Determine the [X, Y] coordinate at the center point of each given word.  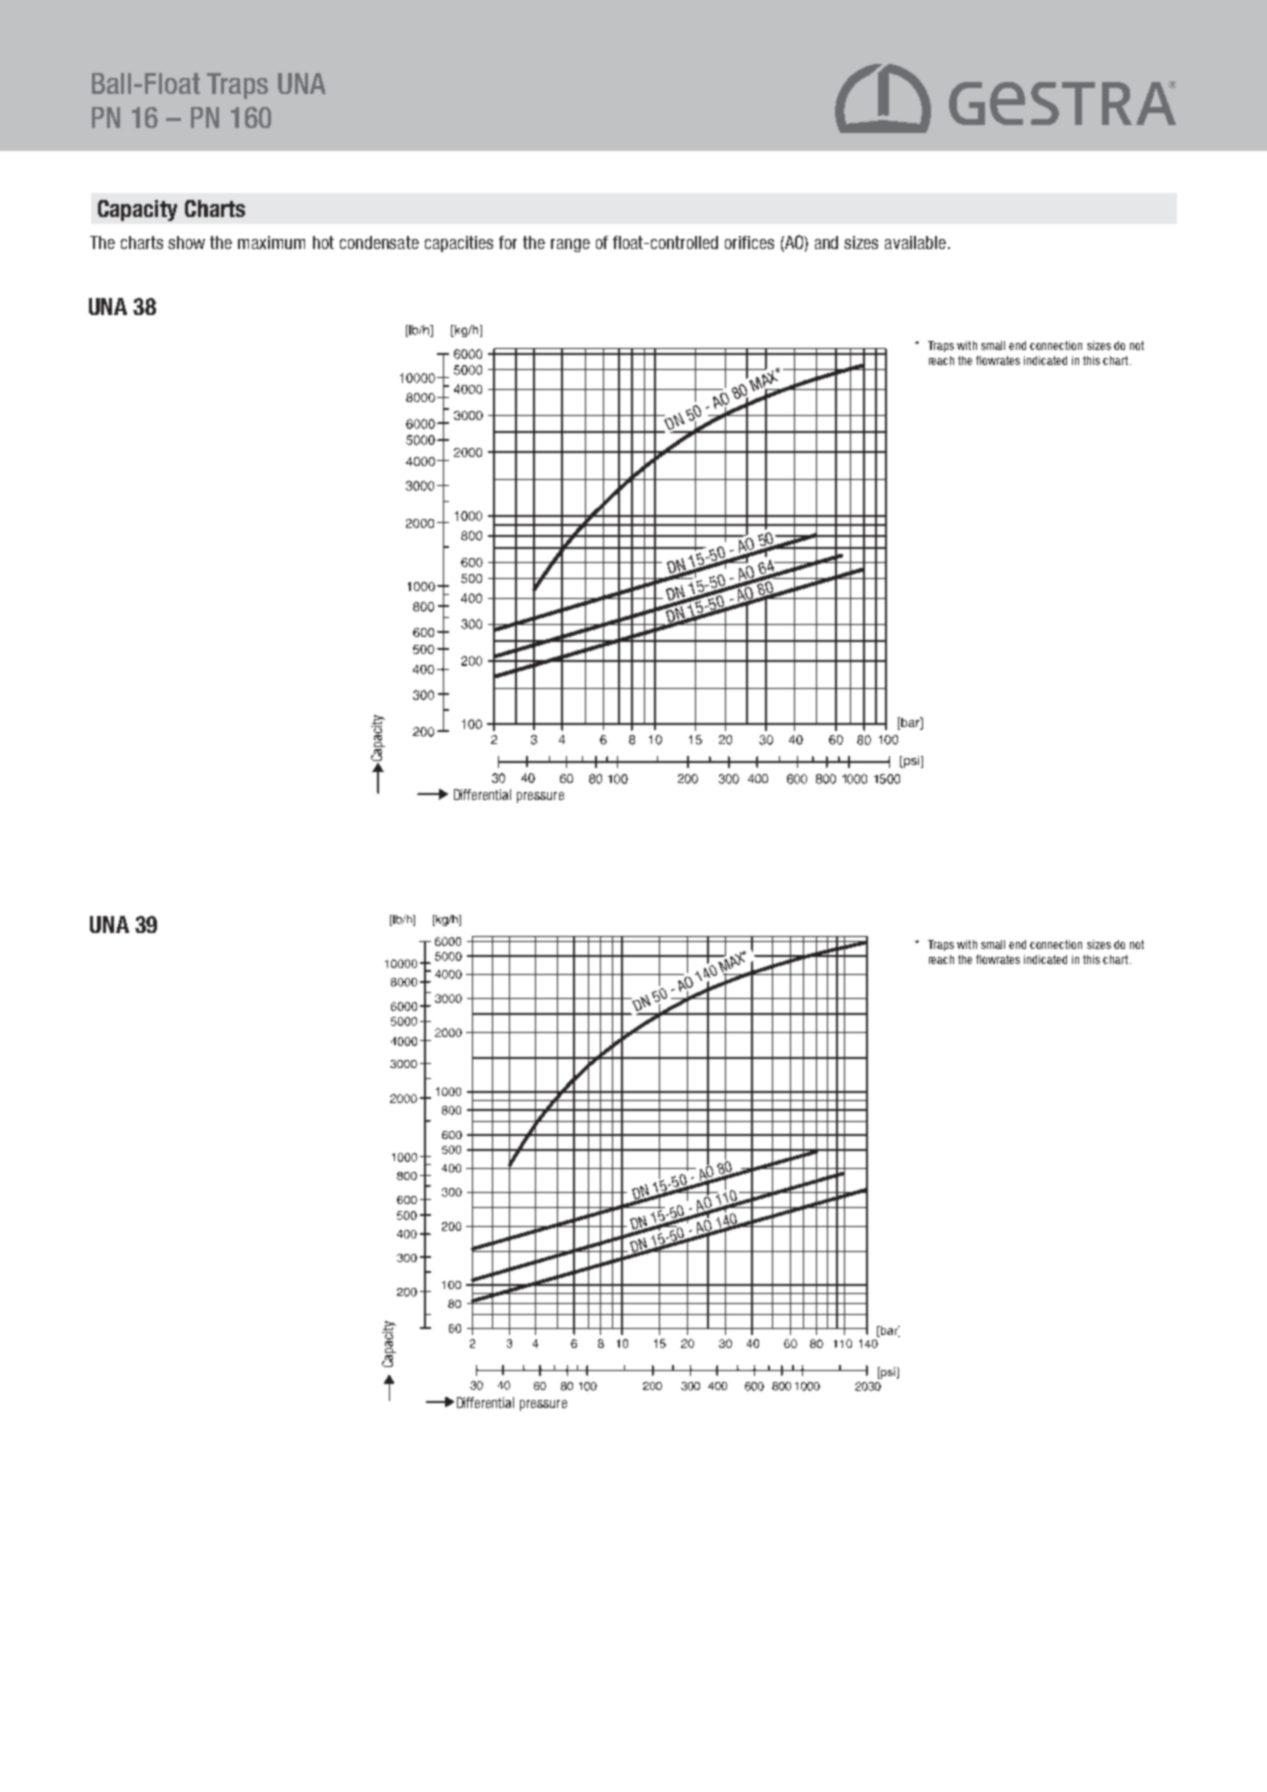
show [186, 242]
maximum [271, 242]
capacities [459, 244]
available [915, 242]
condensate [379, 242]
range [570, 245]
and [826, 242]
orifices [749, 242]
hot [323, 242]
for [508, 242]
